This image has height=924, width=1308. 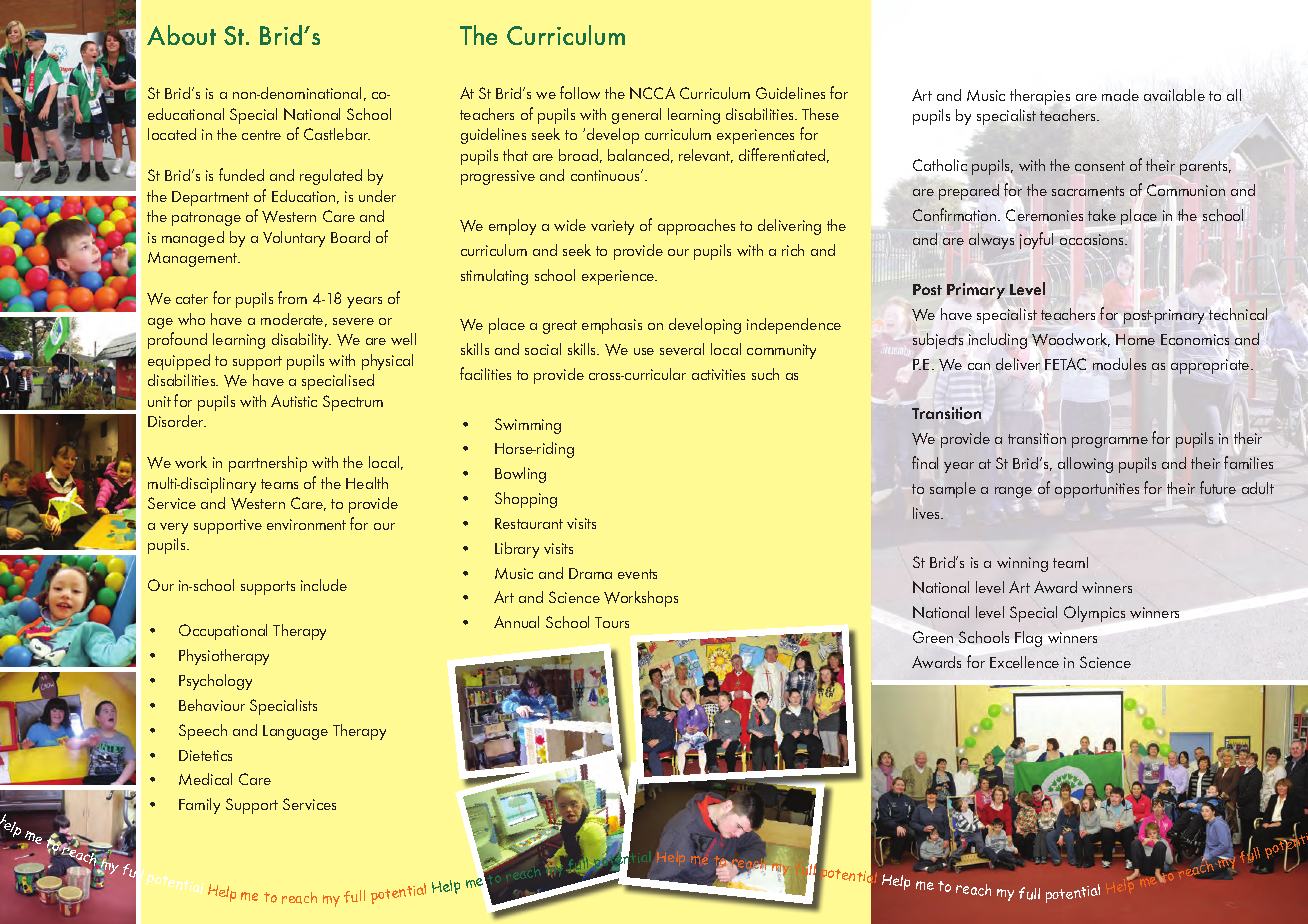 I want to click on Language, so click(x=295, y=732).
